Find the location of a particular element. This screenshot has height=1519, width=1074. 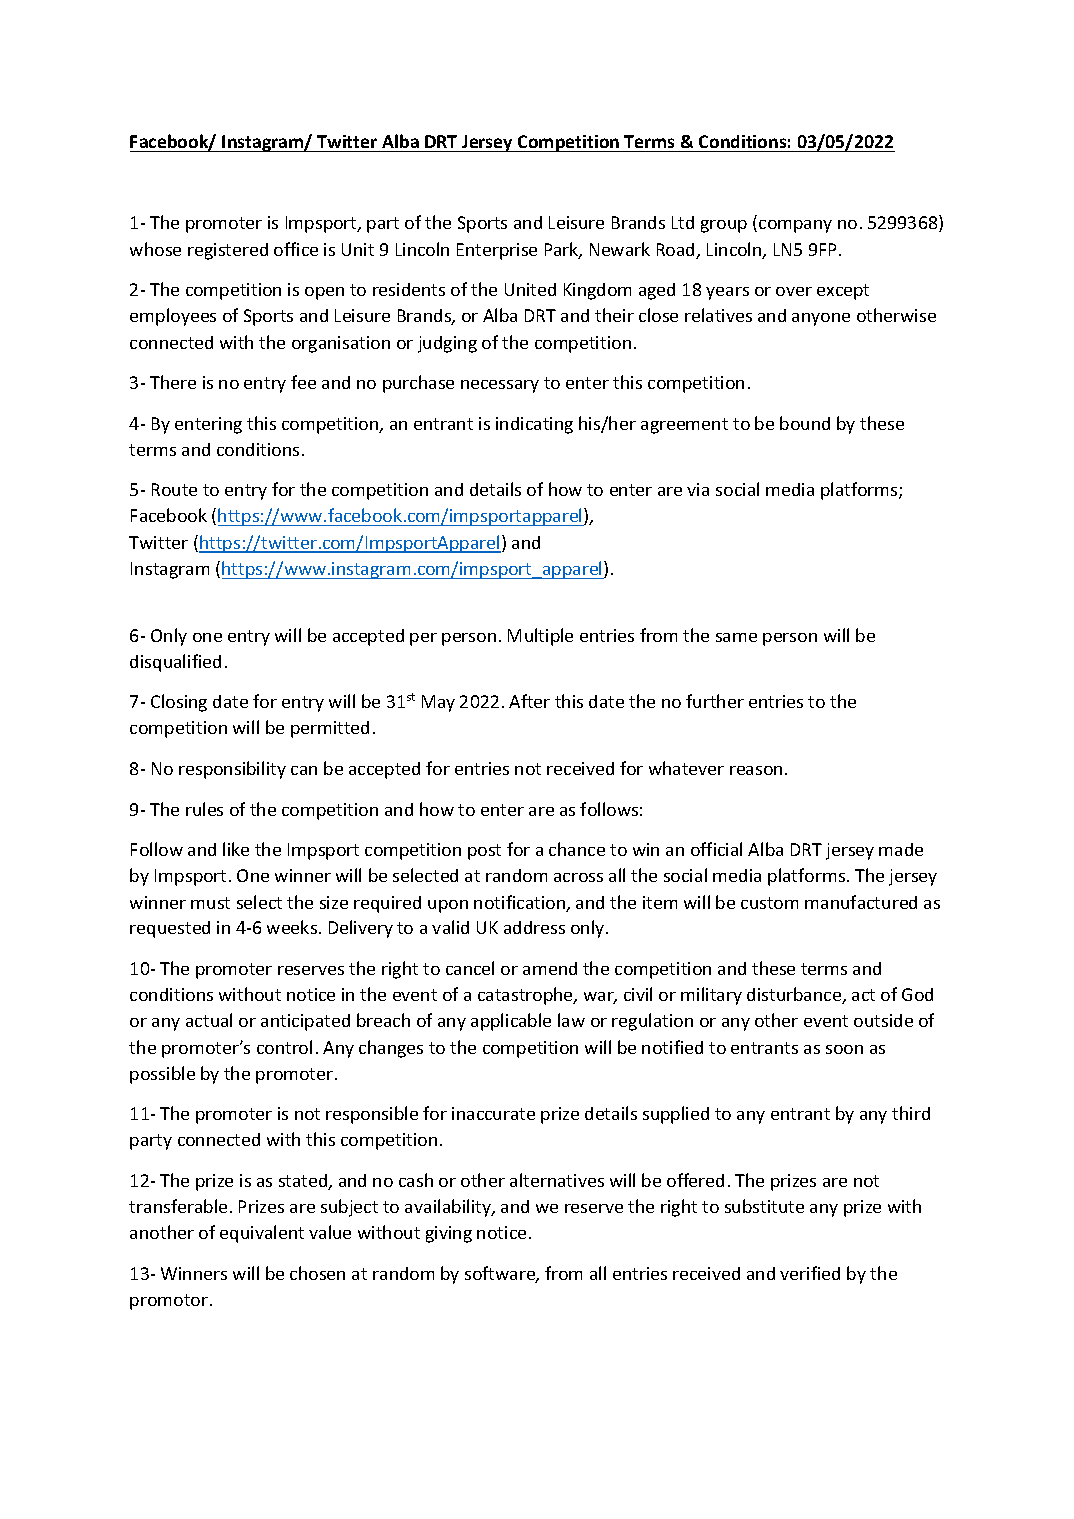

responsibility is located at coordinates (232, 770).
